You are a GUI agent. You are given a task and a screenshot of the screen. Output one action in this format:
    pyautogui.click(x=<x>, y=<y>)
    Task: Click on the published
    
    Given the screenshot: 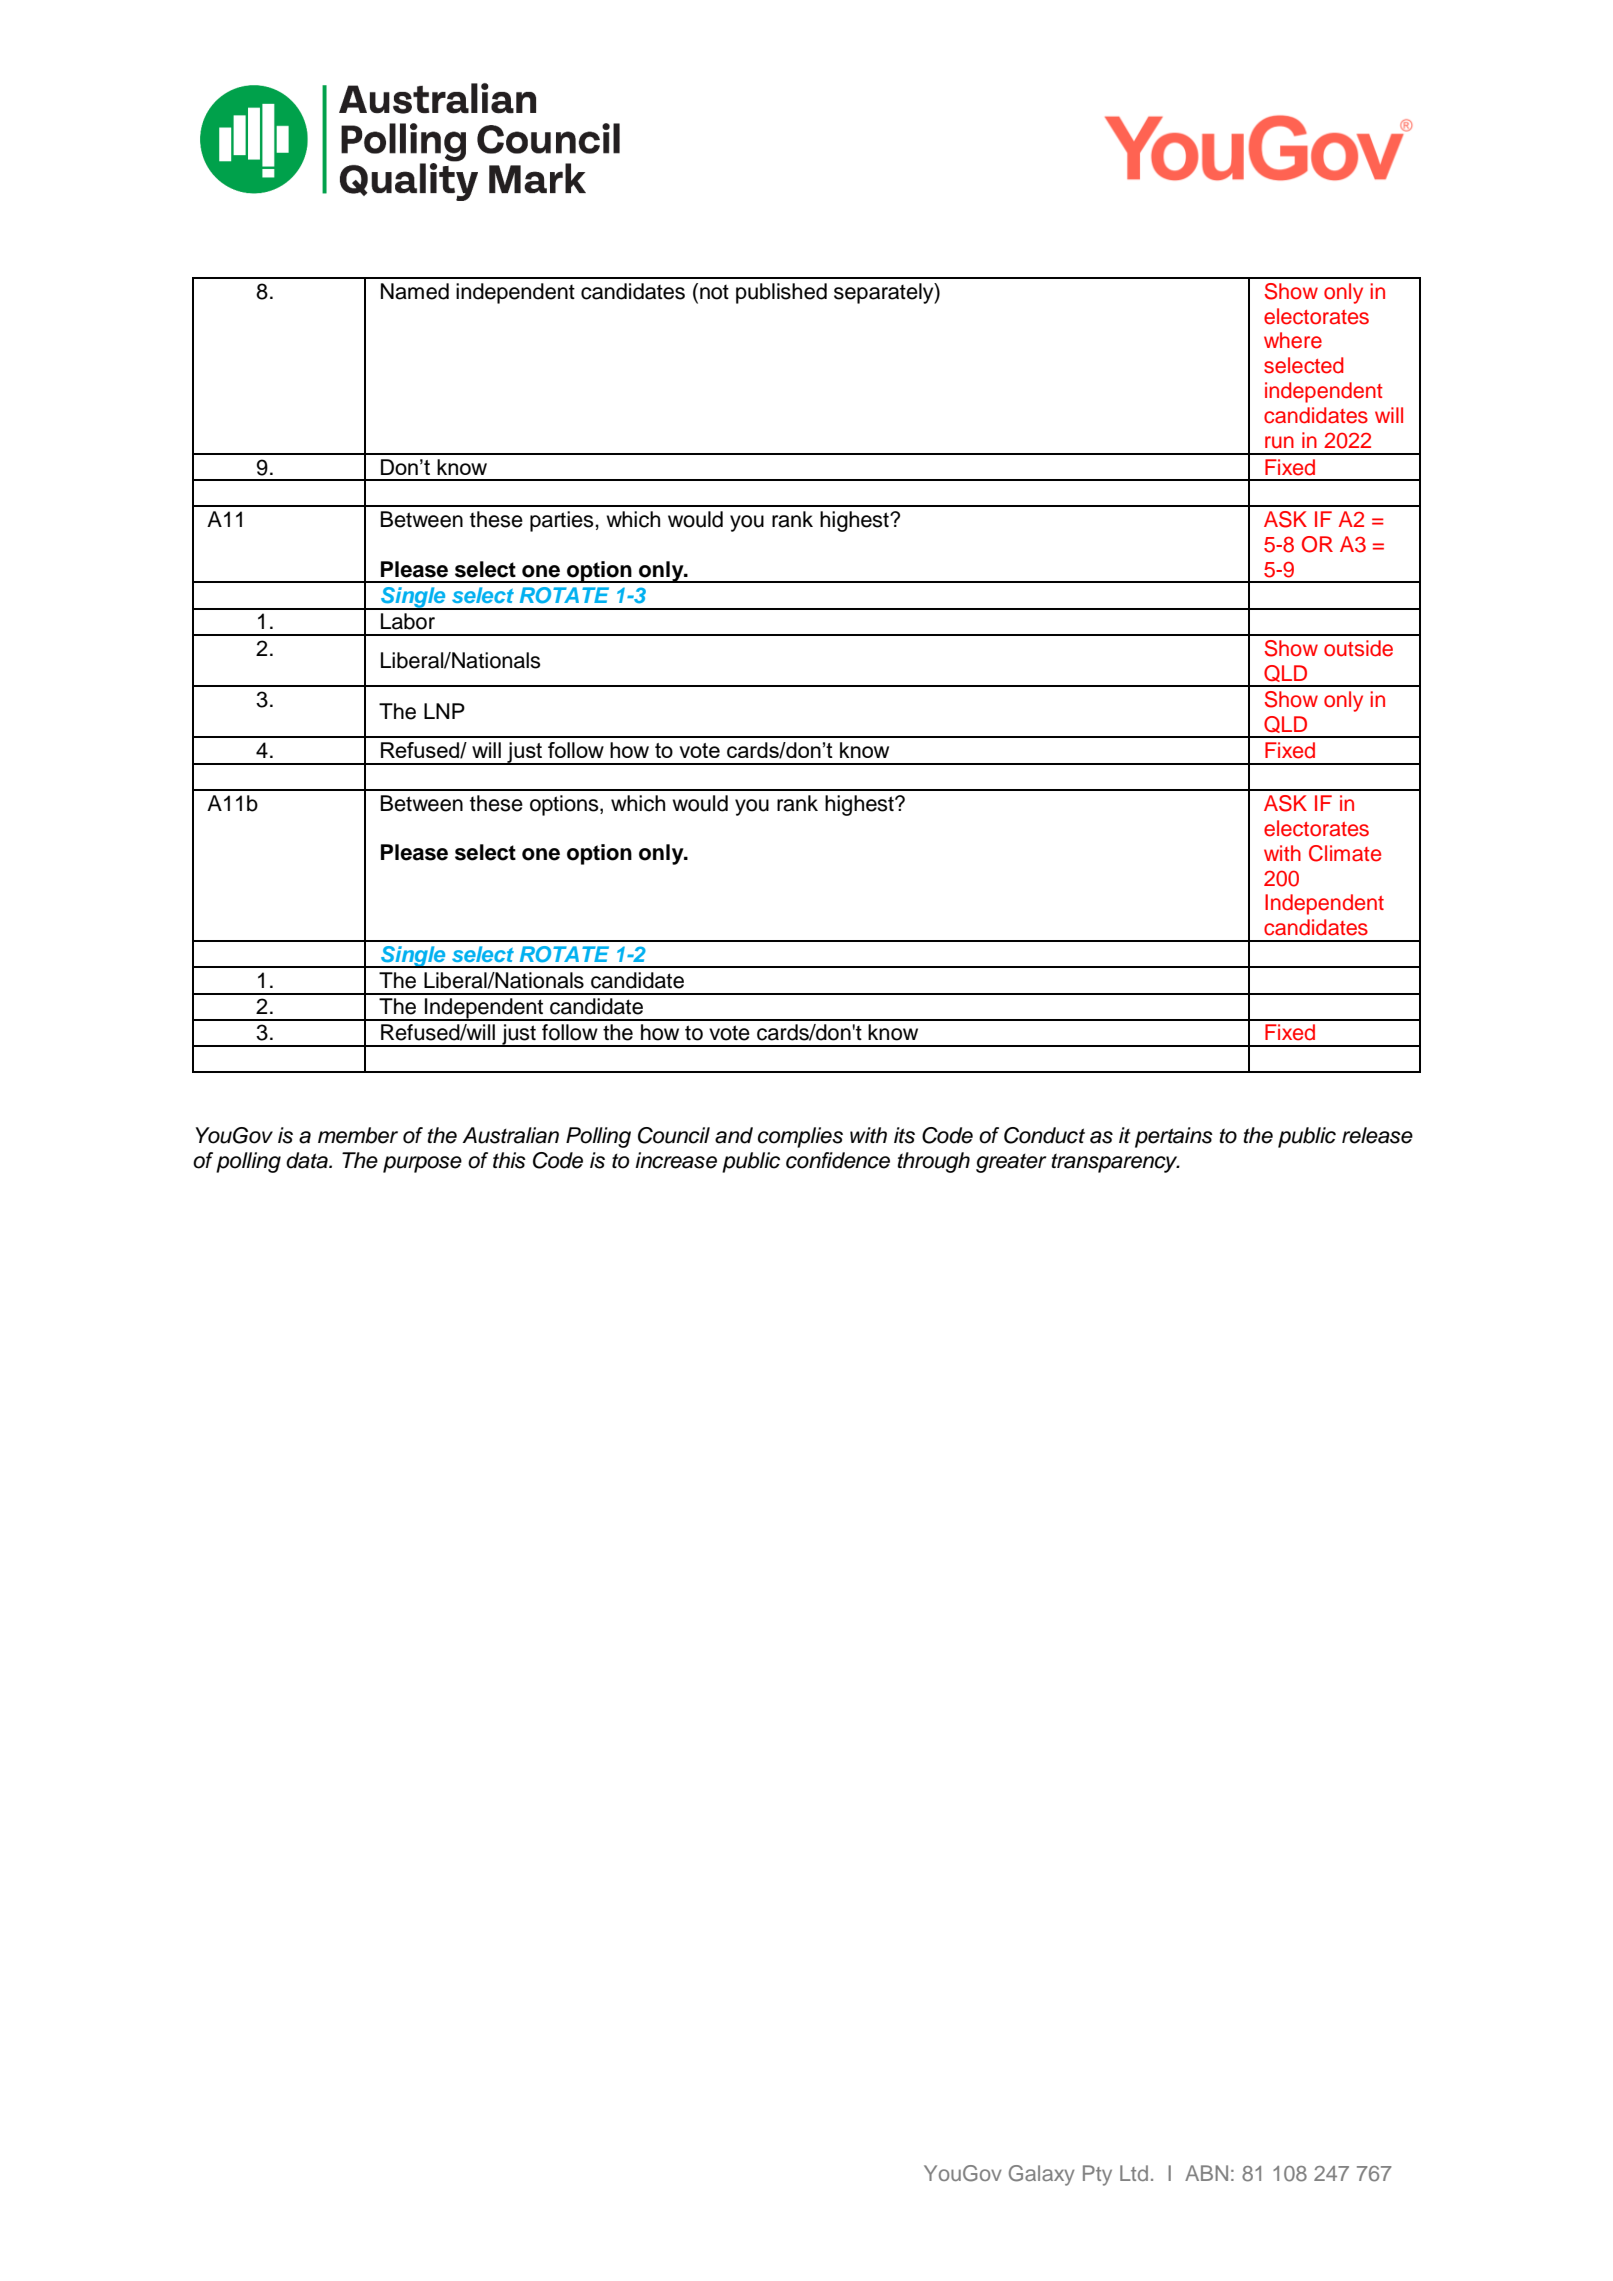 What is the action you would take?
    pyautogui.click(x=781, y=293)
